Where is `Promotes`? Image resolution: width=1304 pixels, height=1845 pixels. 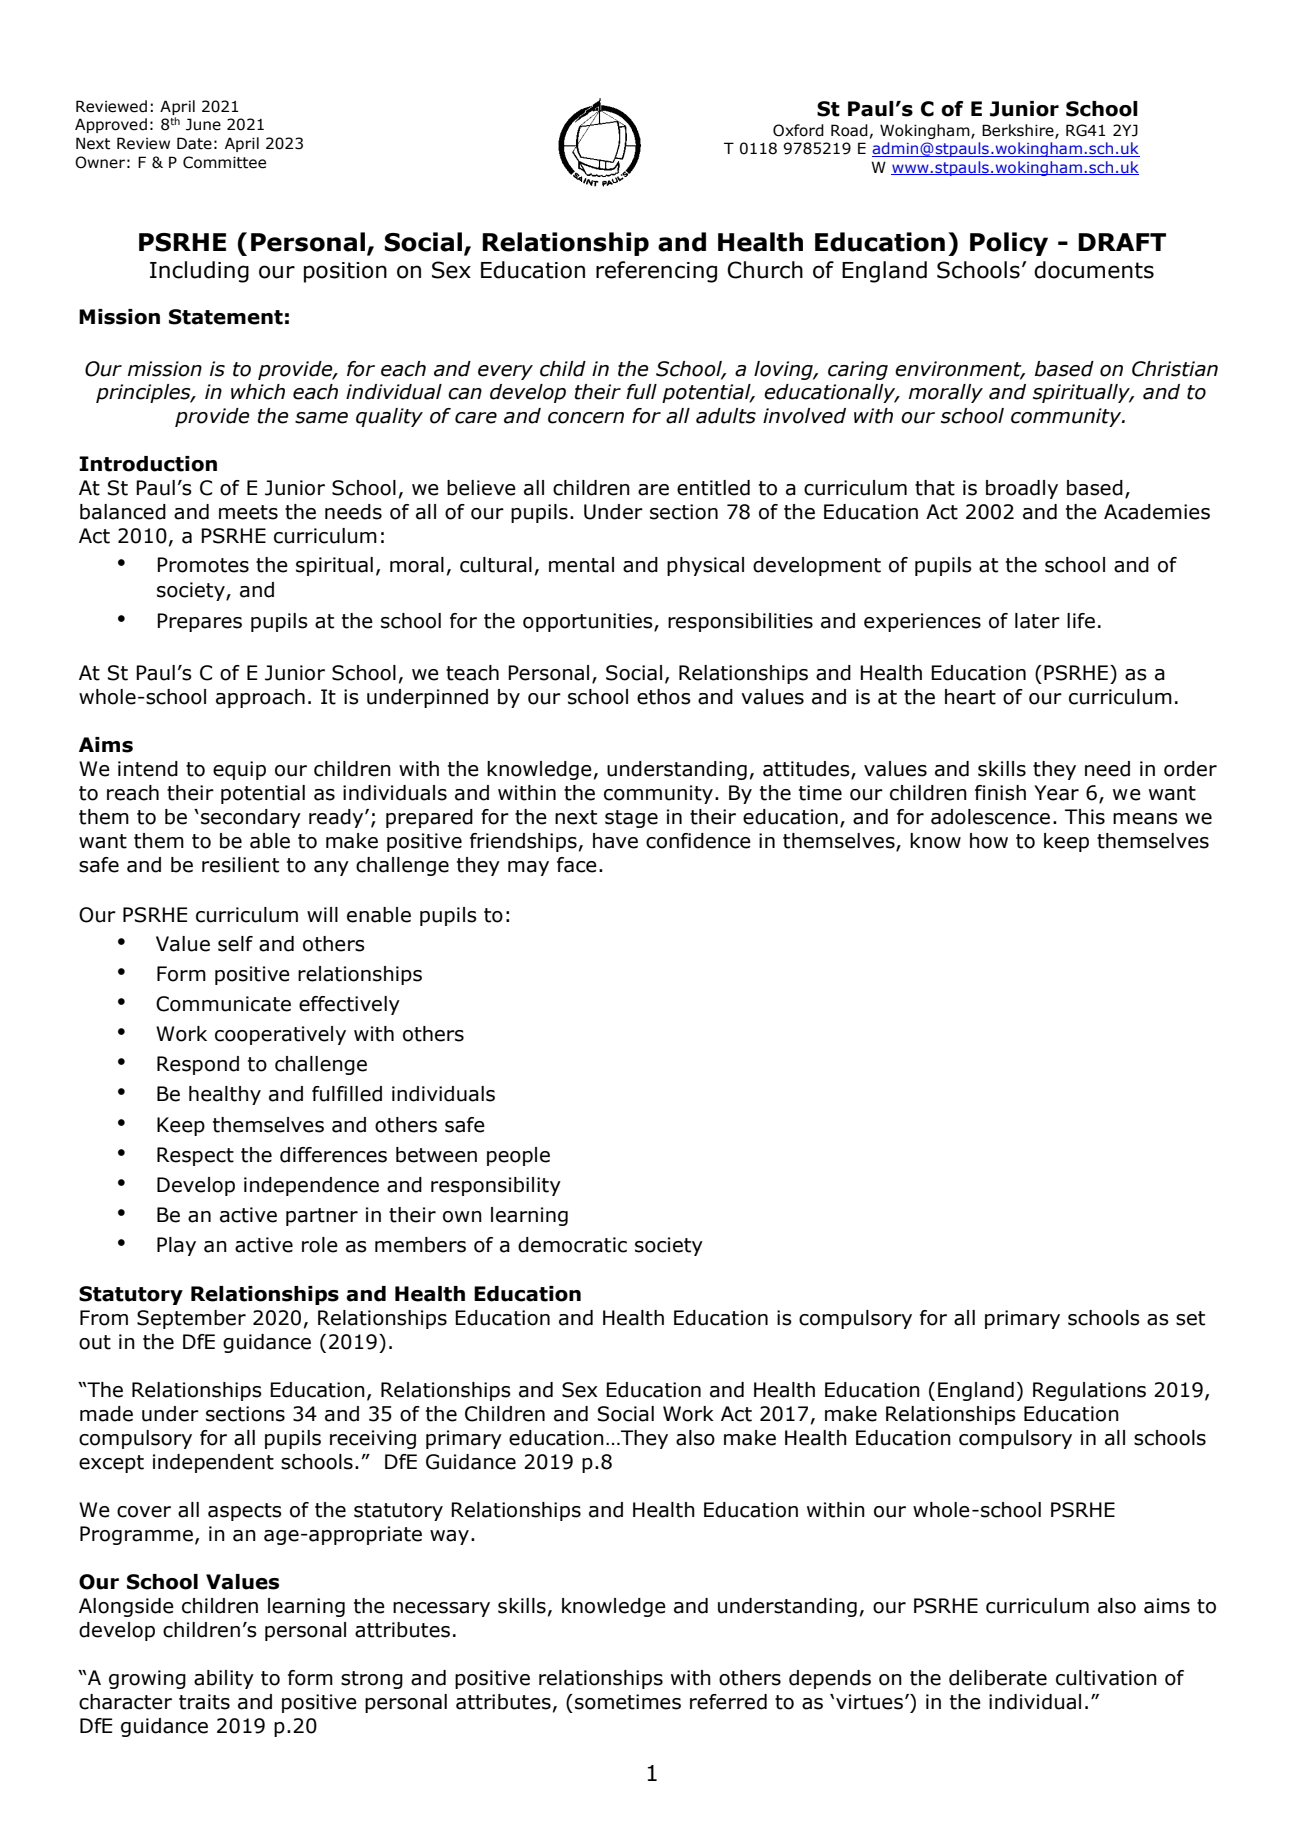 Promotes is located at coordinates (203, 565).
